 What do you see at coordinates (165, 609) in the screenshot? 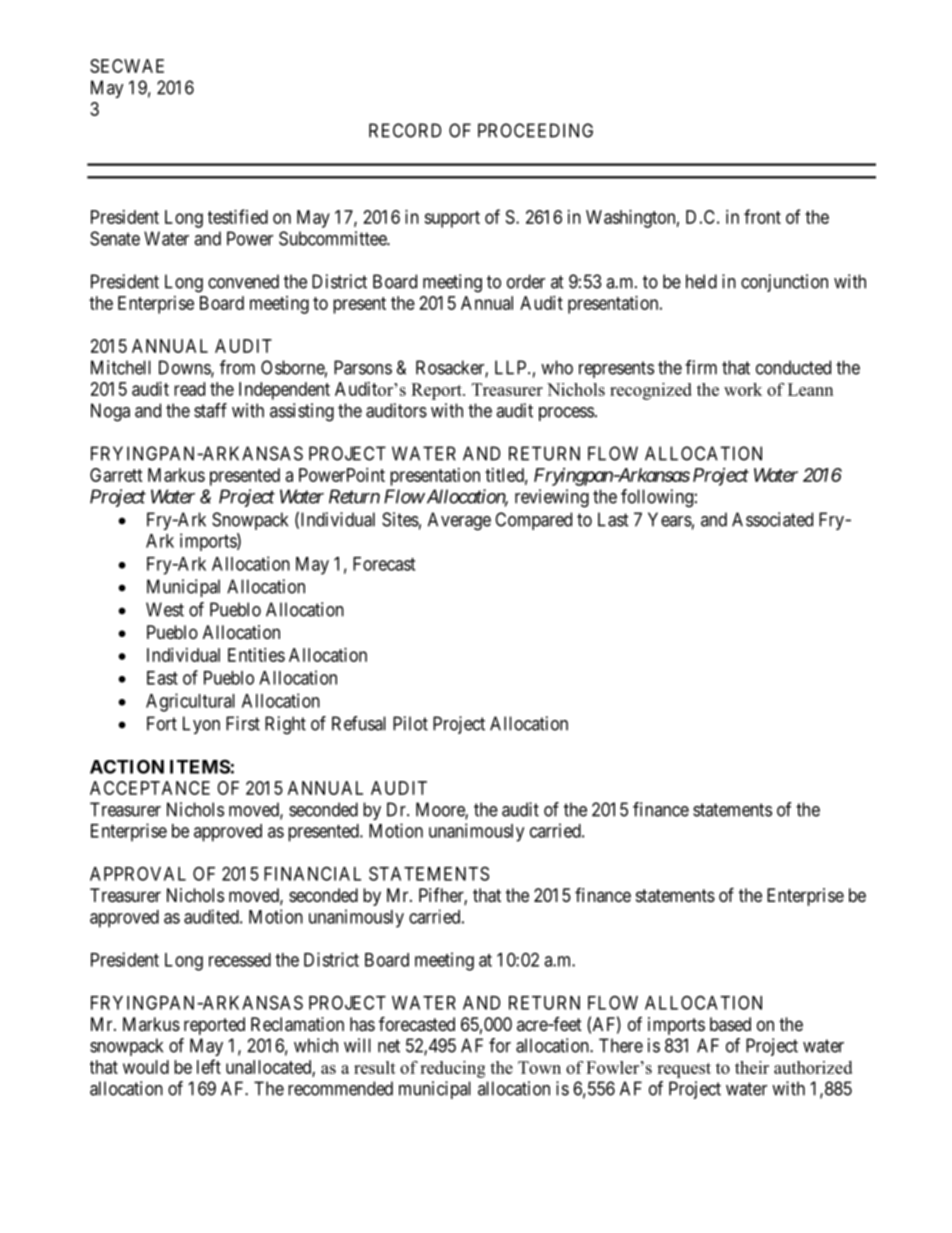
I see `West` at bounding box center [165, 609].
